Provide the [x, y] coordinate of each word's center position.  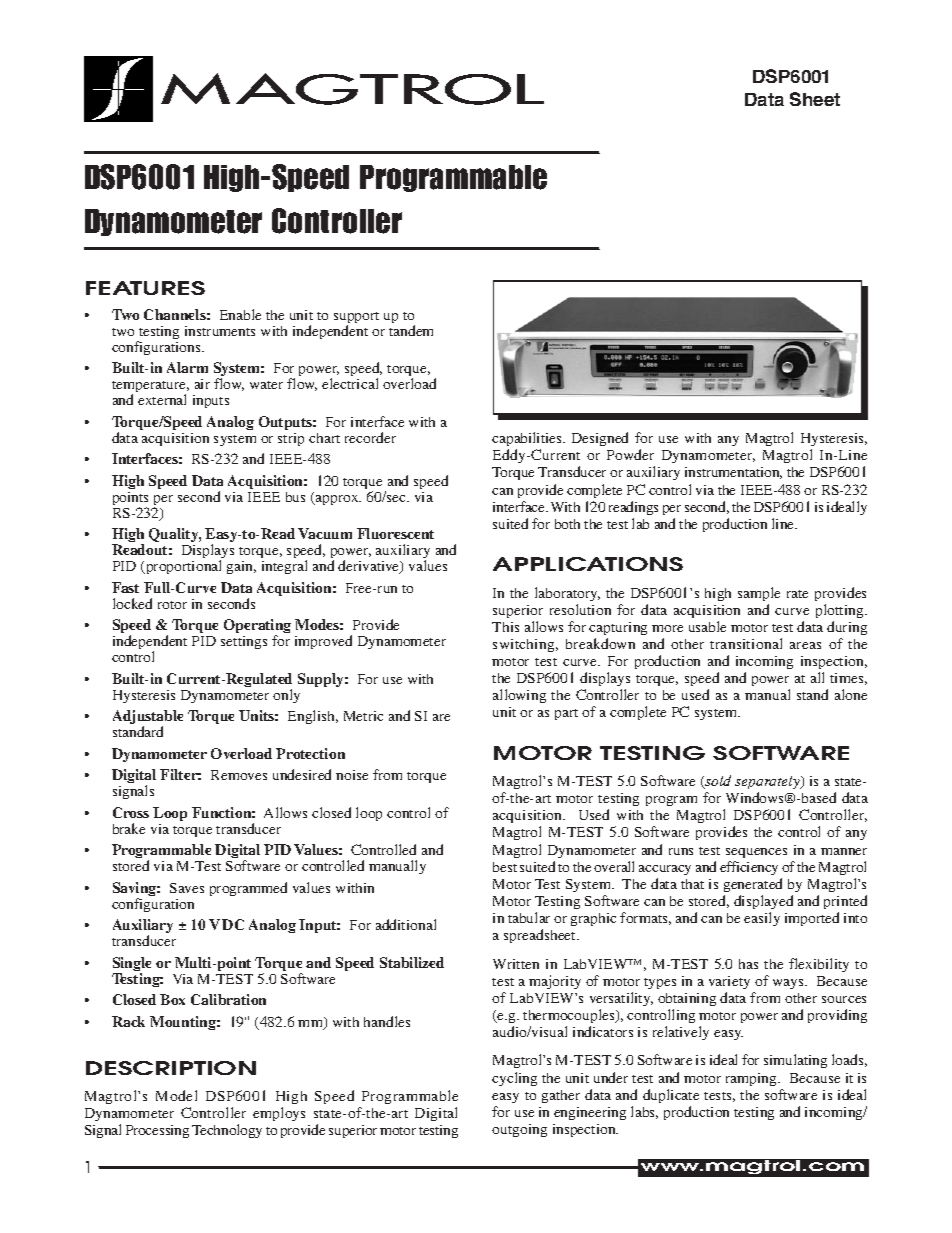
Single [132, 965]
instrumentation [733, 473]
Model [176, 1095]
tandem [411, 330]
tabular [529, 917]
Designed [600, 439]
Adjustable [148, 718]
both [567, 524]
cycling [514, 1079]
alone [851, 694]
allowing [519, 696]
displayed [763, 902]
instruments [220, 331]
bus [295, 497]
